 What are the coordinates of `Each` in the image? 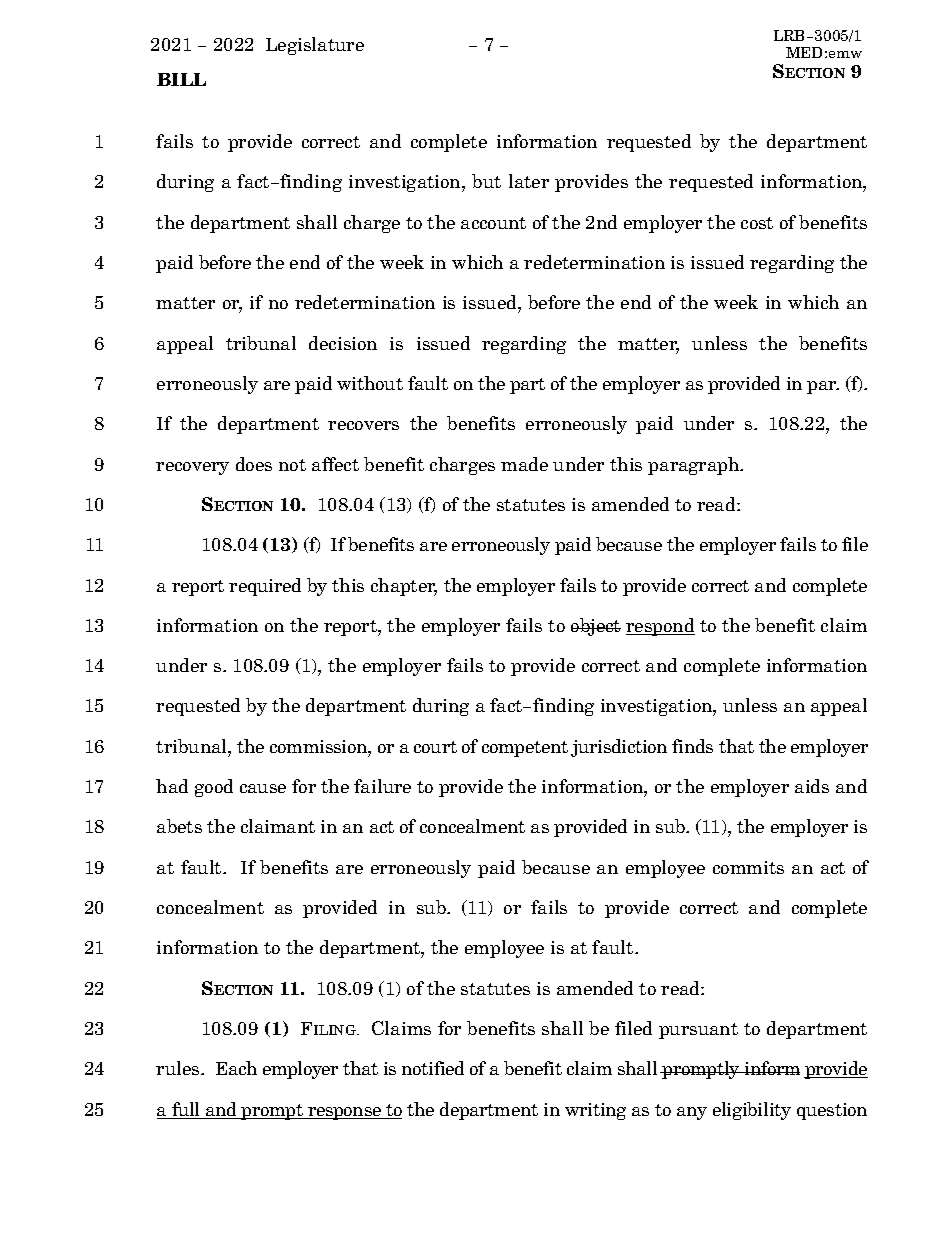 It's located at (236, 1068).
